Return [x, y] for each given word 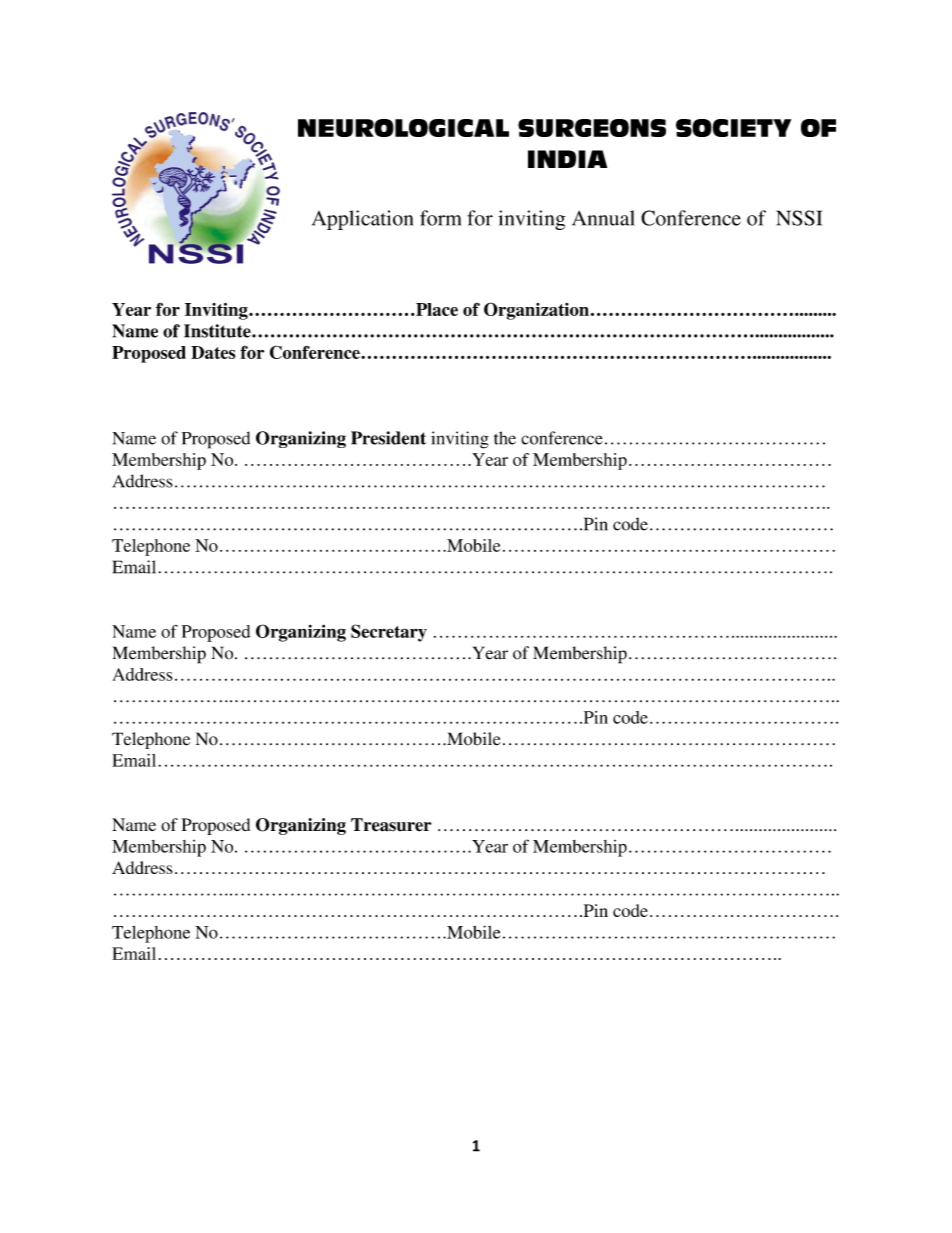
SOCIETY [733, 128]
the [505, 438]
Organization [536, 311]
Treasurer [391, 825]
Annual [603, 218]
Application [362, 220]
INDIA [567, 159]
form [441, 218]
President [388, 438]
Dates [213, 352]
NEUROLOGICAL [403, 128]
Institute [218, 331]
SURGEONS [592, 128]
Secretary [389, 633]
